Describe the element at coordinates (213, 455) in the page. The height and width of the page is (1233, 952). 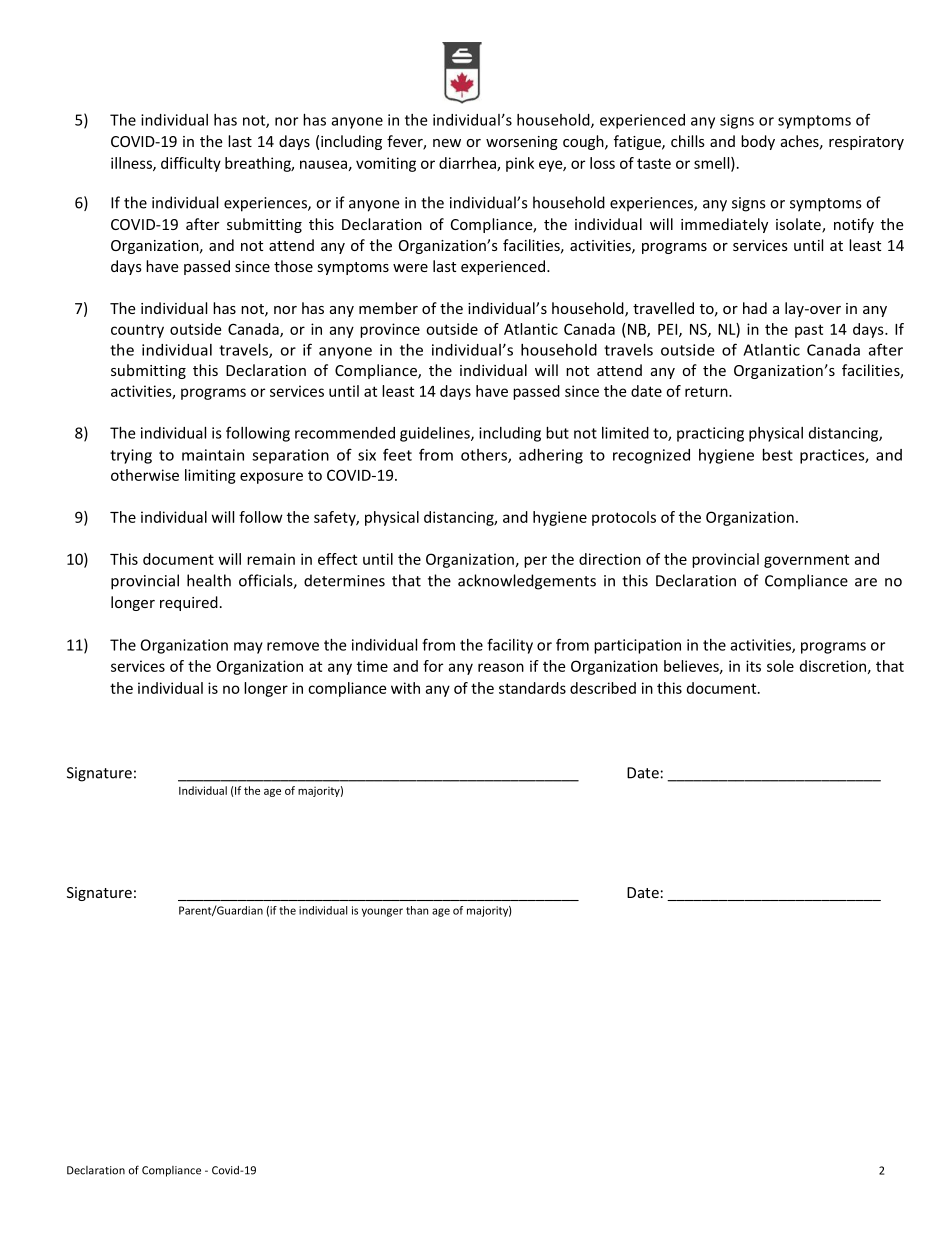
I see `maintain` at that location.
